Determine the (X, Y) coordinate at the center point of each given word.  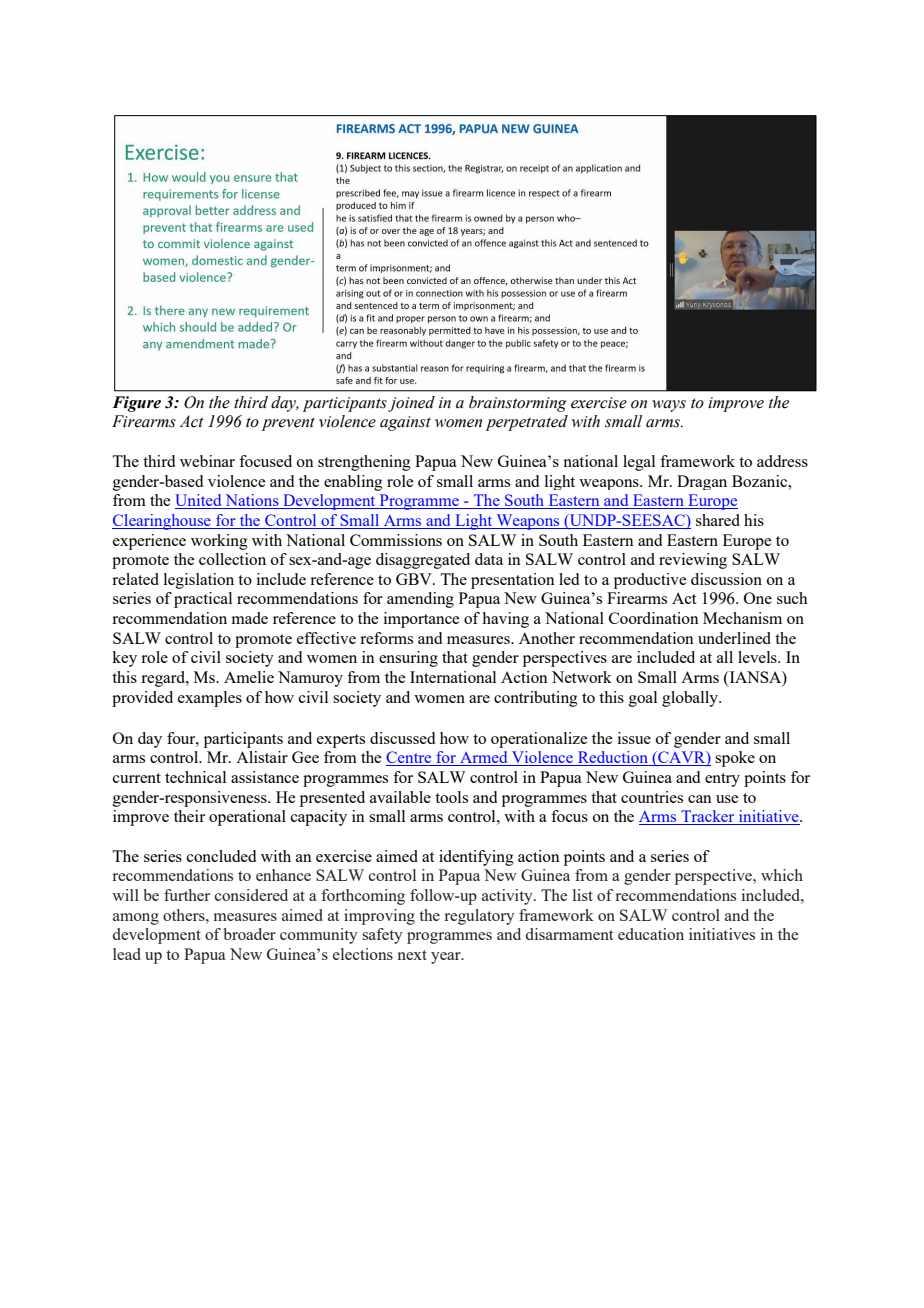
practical (203, 600)
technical (195, 777)
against (405, 423)
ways (669, 406)
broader (249, 934)
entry (722, 780)
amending (420, 600)
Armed (484, 758)
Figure (136, 404)
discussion (726, 579)
